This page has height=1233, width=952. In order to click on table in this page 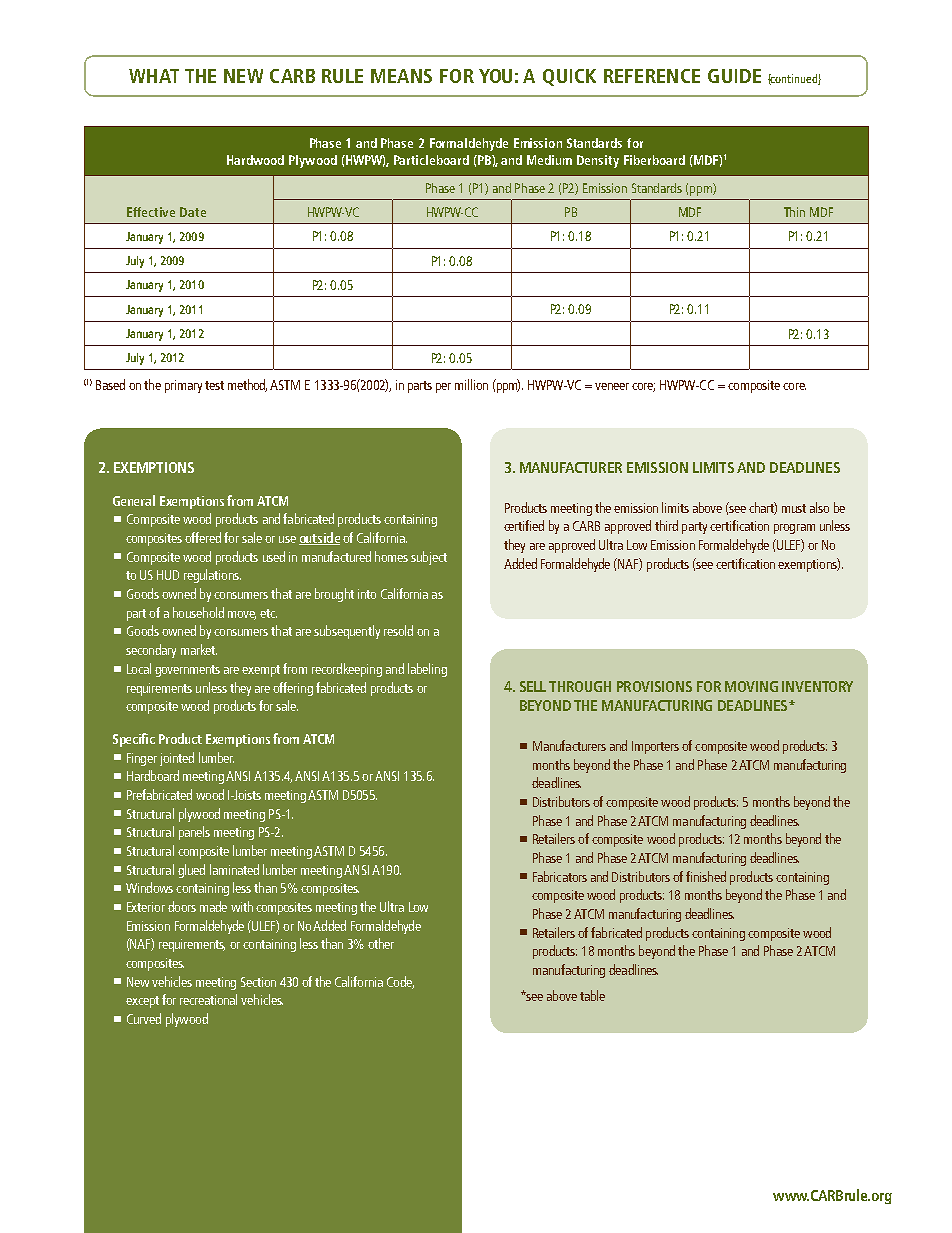, I will do `click(592, 995)`.
